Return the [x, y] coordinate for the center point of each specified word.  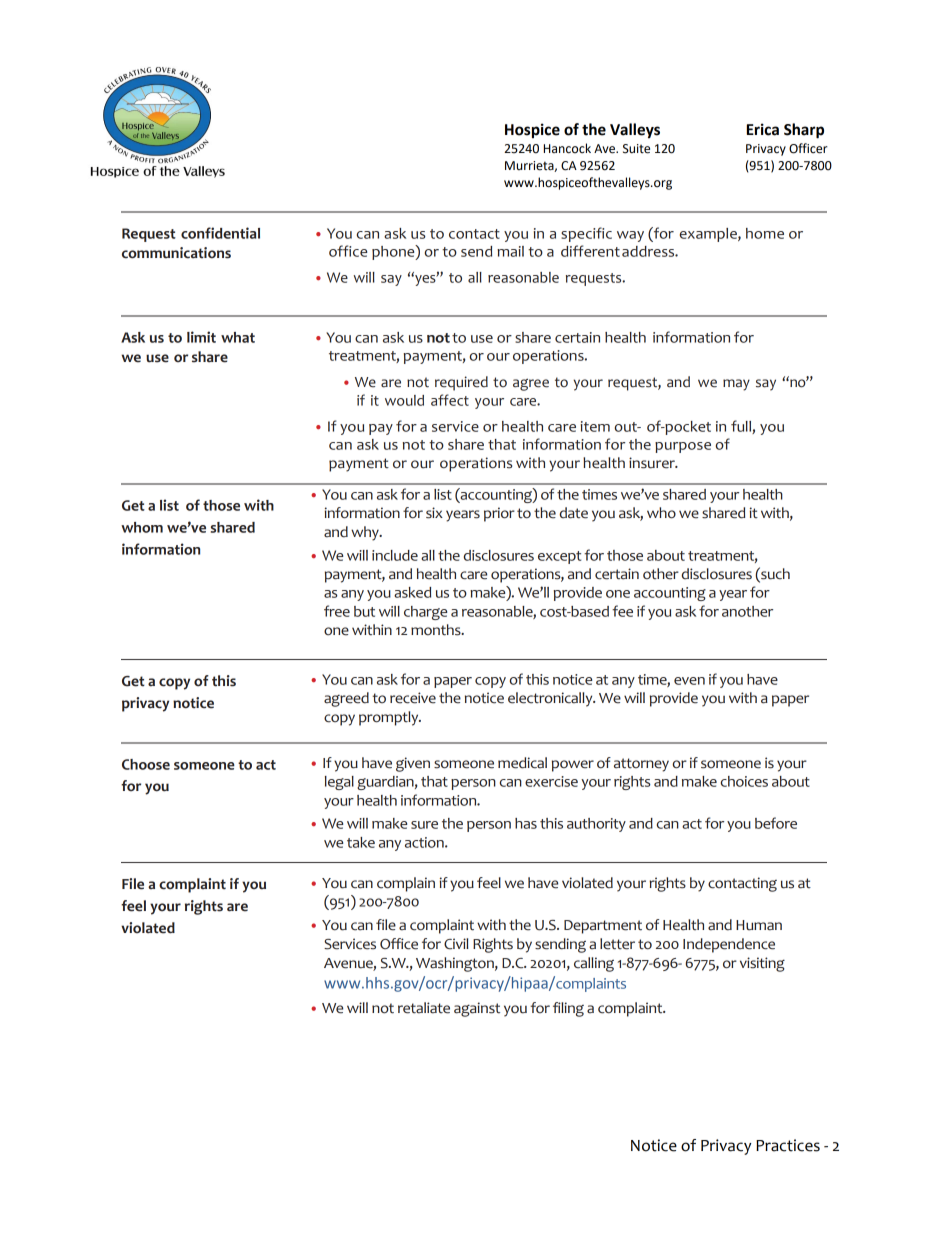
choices [744, 781]
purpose [683, 447]
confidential [220, 233]
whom [142, 527]
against [477, 1009]
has [526, 823]
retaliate [424, 1008]
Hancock [567, 148]
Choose [146, 764]
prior [499, 514]
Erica [763, 129]
